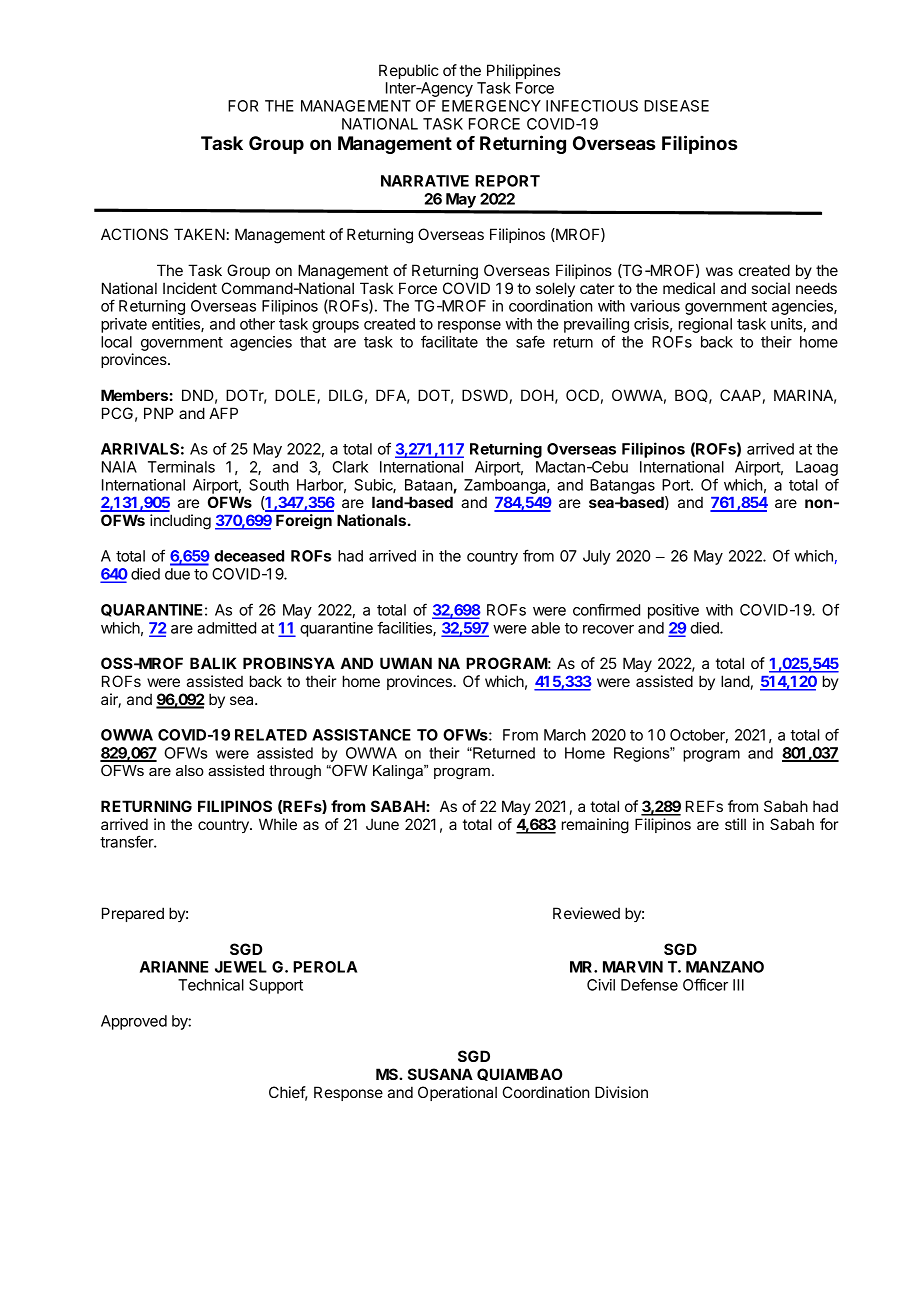 This screenshot has width=924, height=1308. I want to click on March, so click(565, 735).
